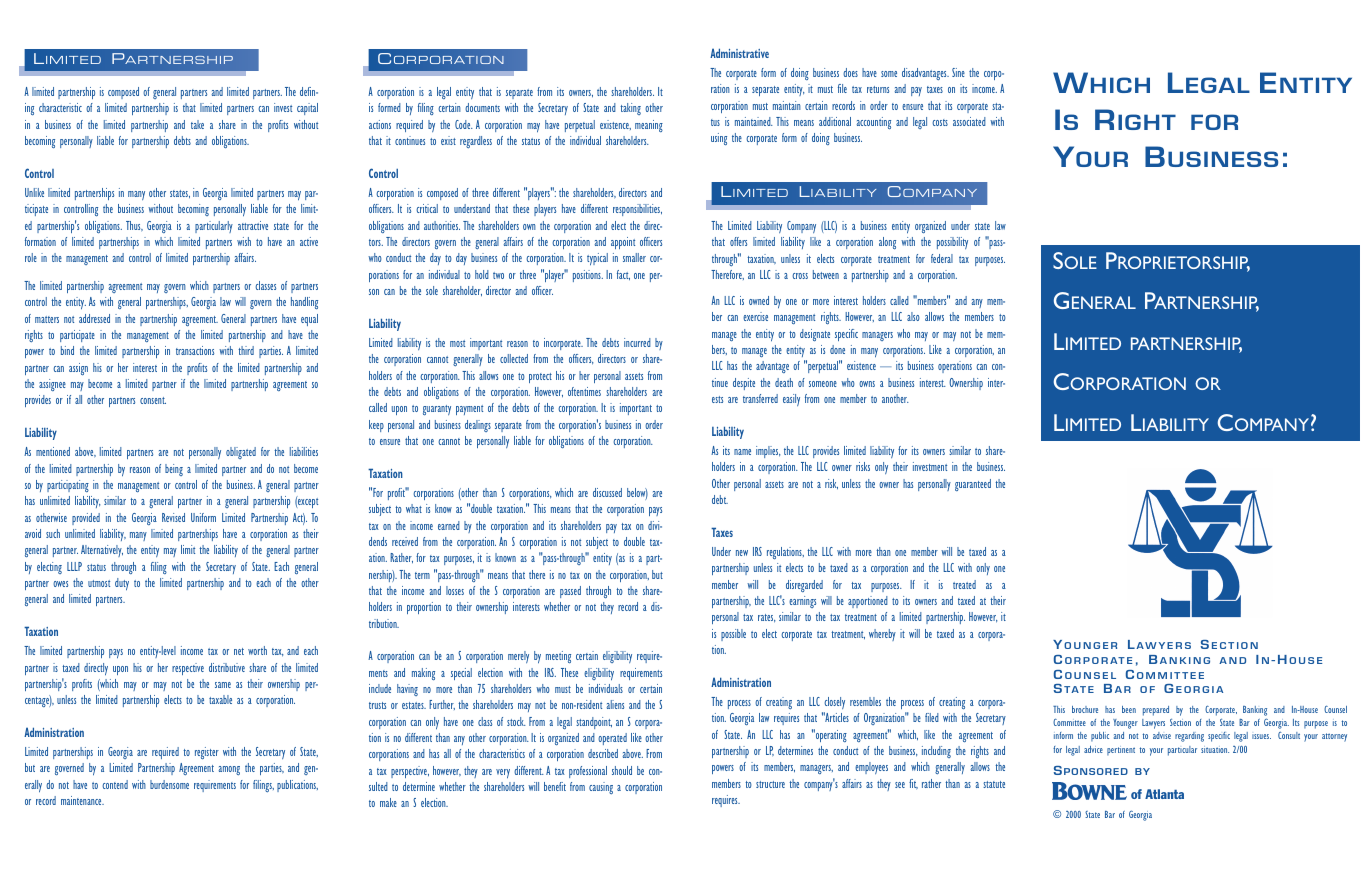 The image size is (1372, 870). What do you see at coordinates (964, 584) in the screenshot?
I see `treated` at bounding box center [964, 584].
